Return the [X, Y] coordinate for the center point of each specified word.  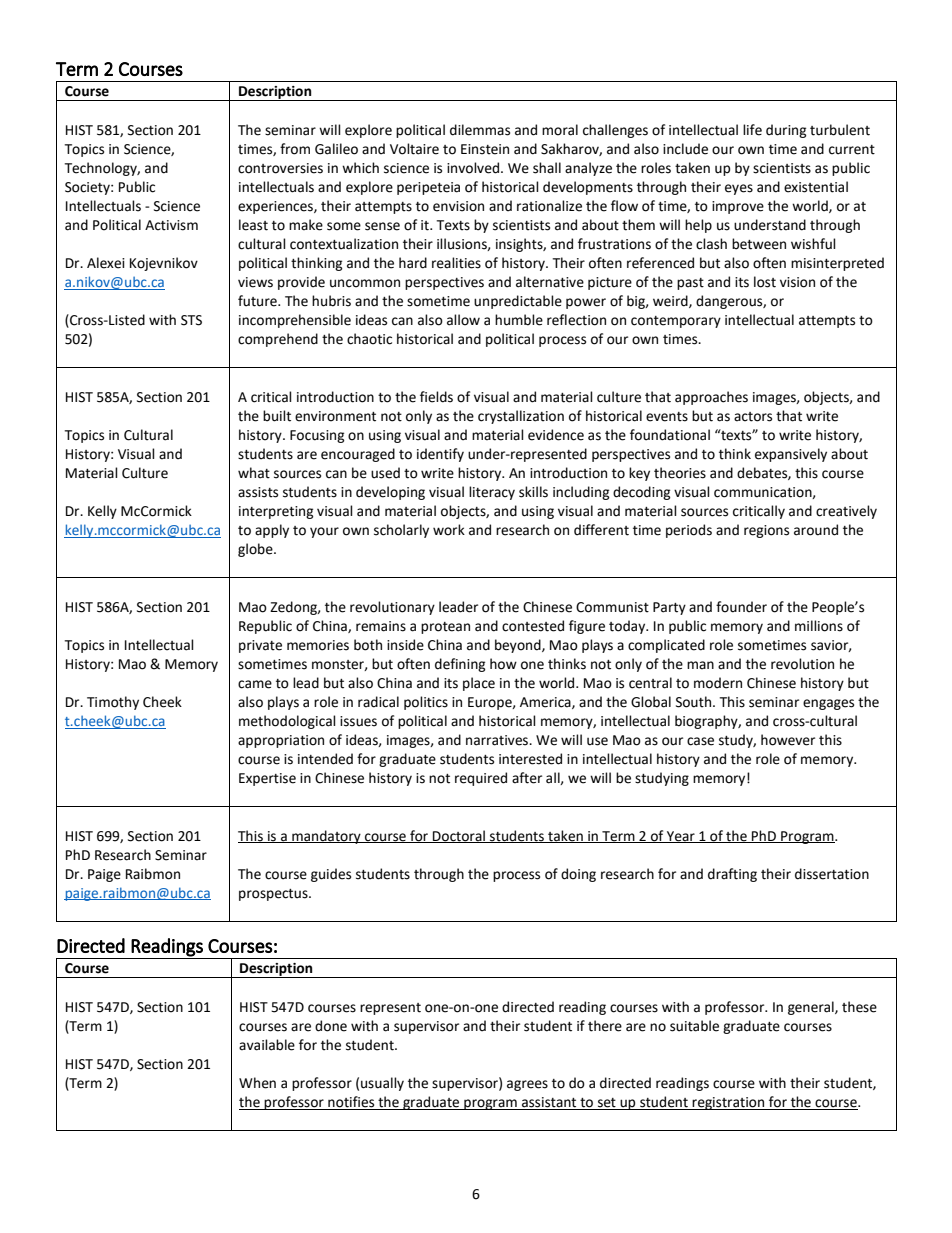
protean [445, 628]
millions [819, 626]
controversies [280, 168]
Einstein [485, 149]
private [260, 646]
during [786, 131]
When [257, 1083]
